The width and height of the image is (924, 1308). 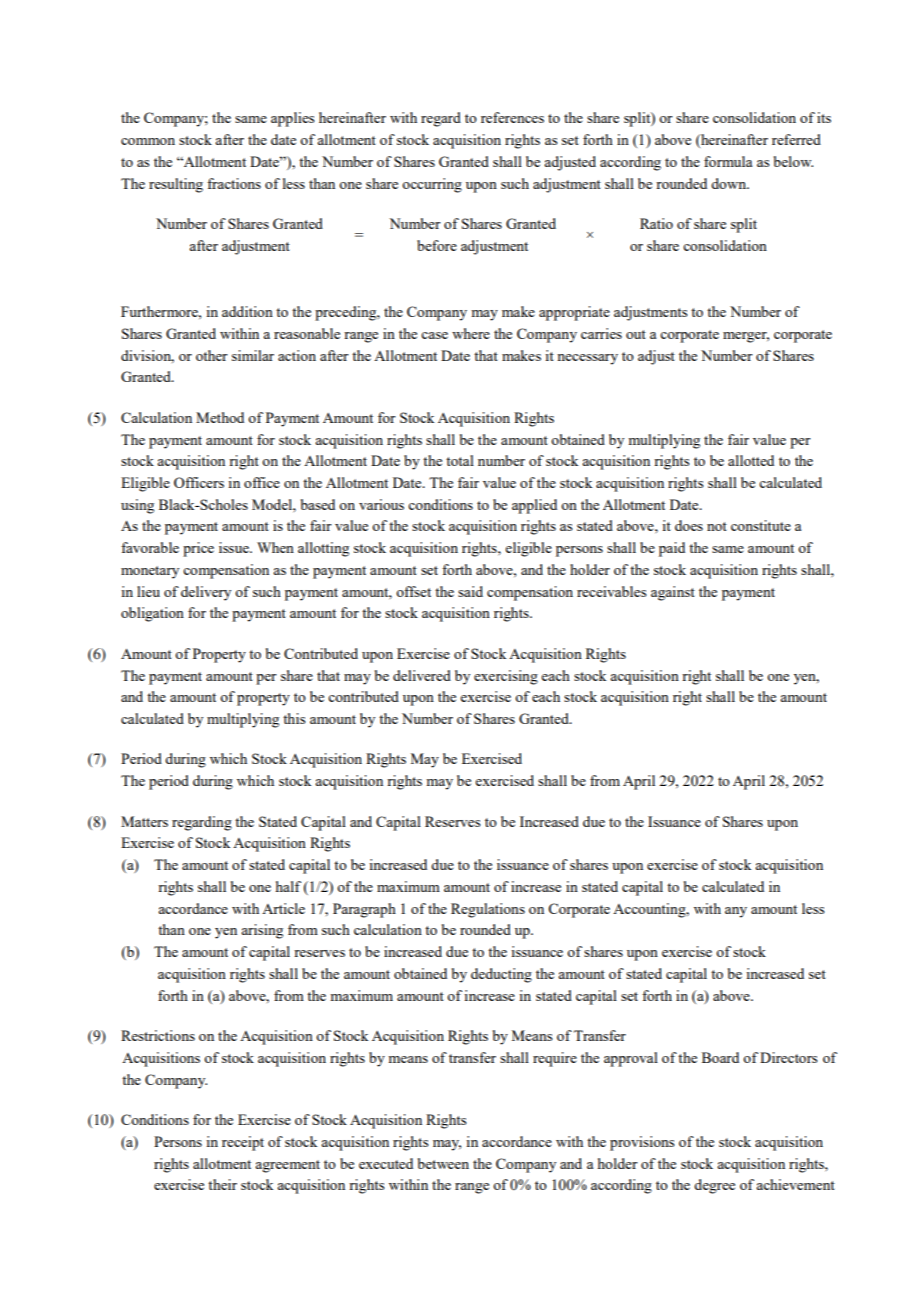 I want to click on delivery, so click(x=206, y=593).
